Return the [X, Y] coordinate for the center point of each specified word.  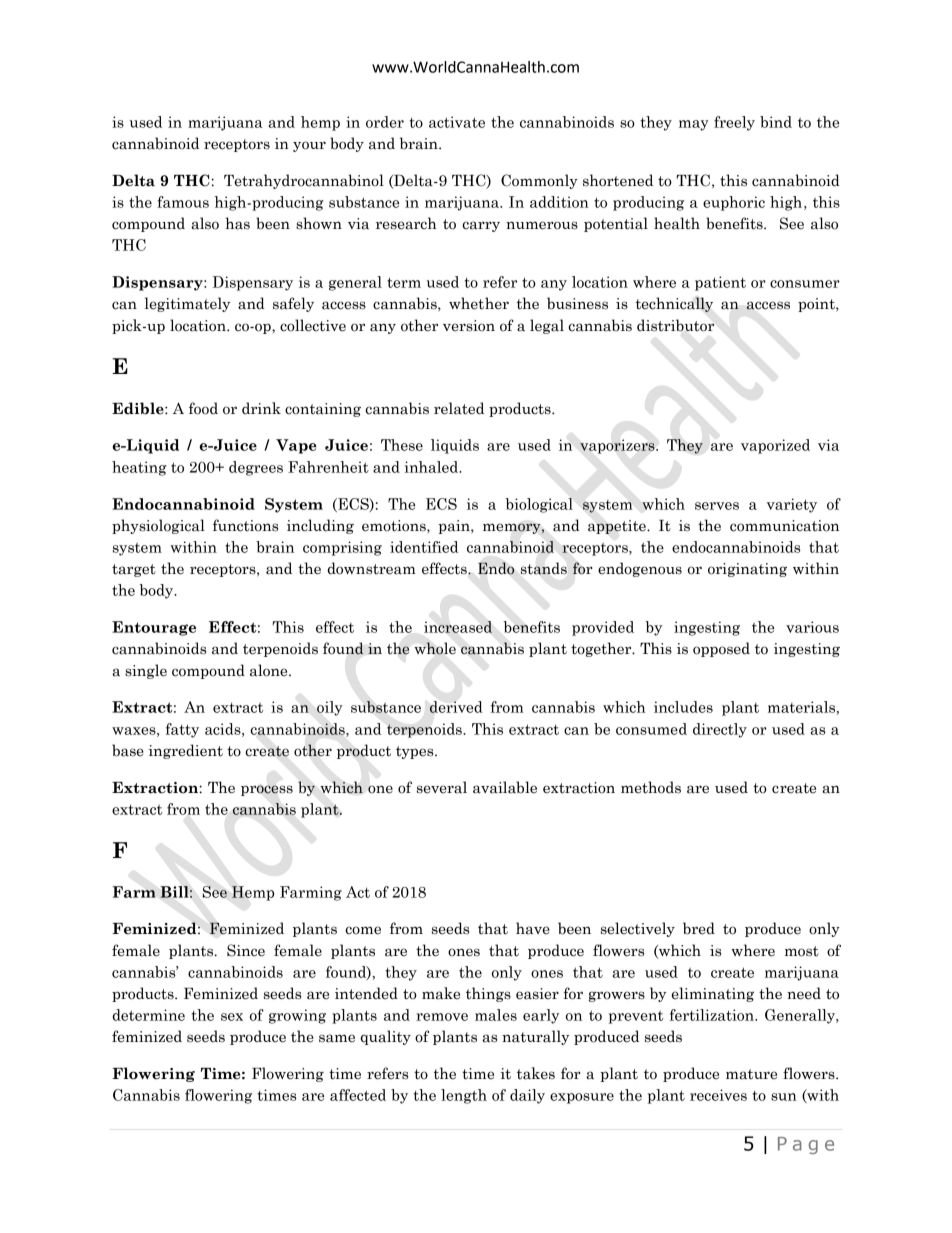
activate [457, 122]
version [469, 326]
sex [232, 1017]
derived [456, 707]
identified [424, 547]
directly [720, 730]
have [533, 928]
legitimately [187, 304]
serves [717, 506]
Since [246, 950]
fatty [182, 730]
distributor [675, 325]
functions [245, 525]
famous [183, 202]
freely [734, 123]
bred [699, 928]
